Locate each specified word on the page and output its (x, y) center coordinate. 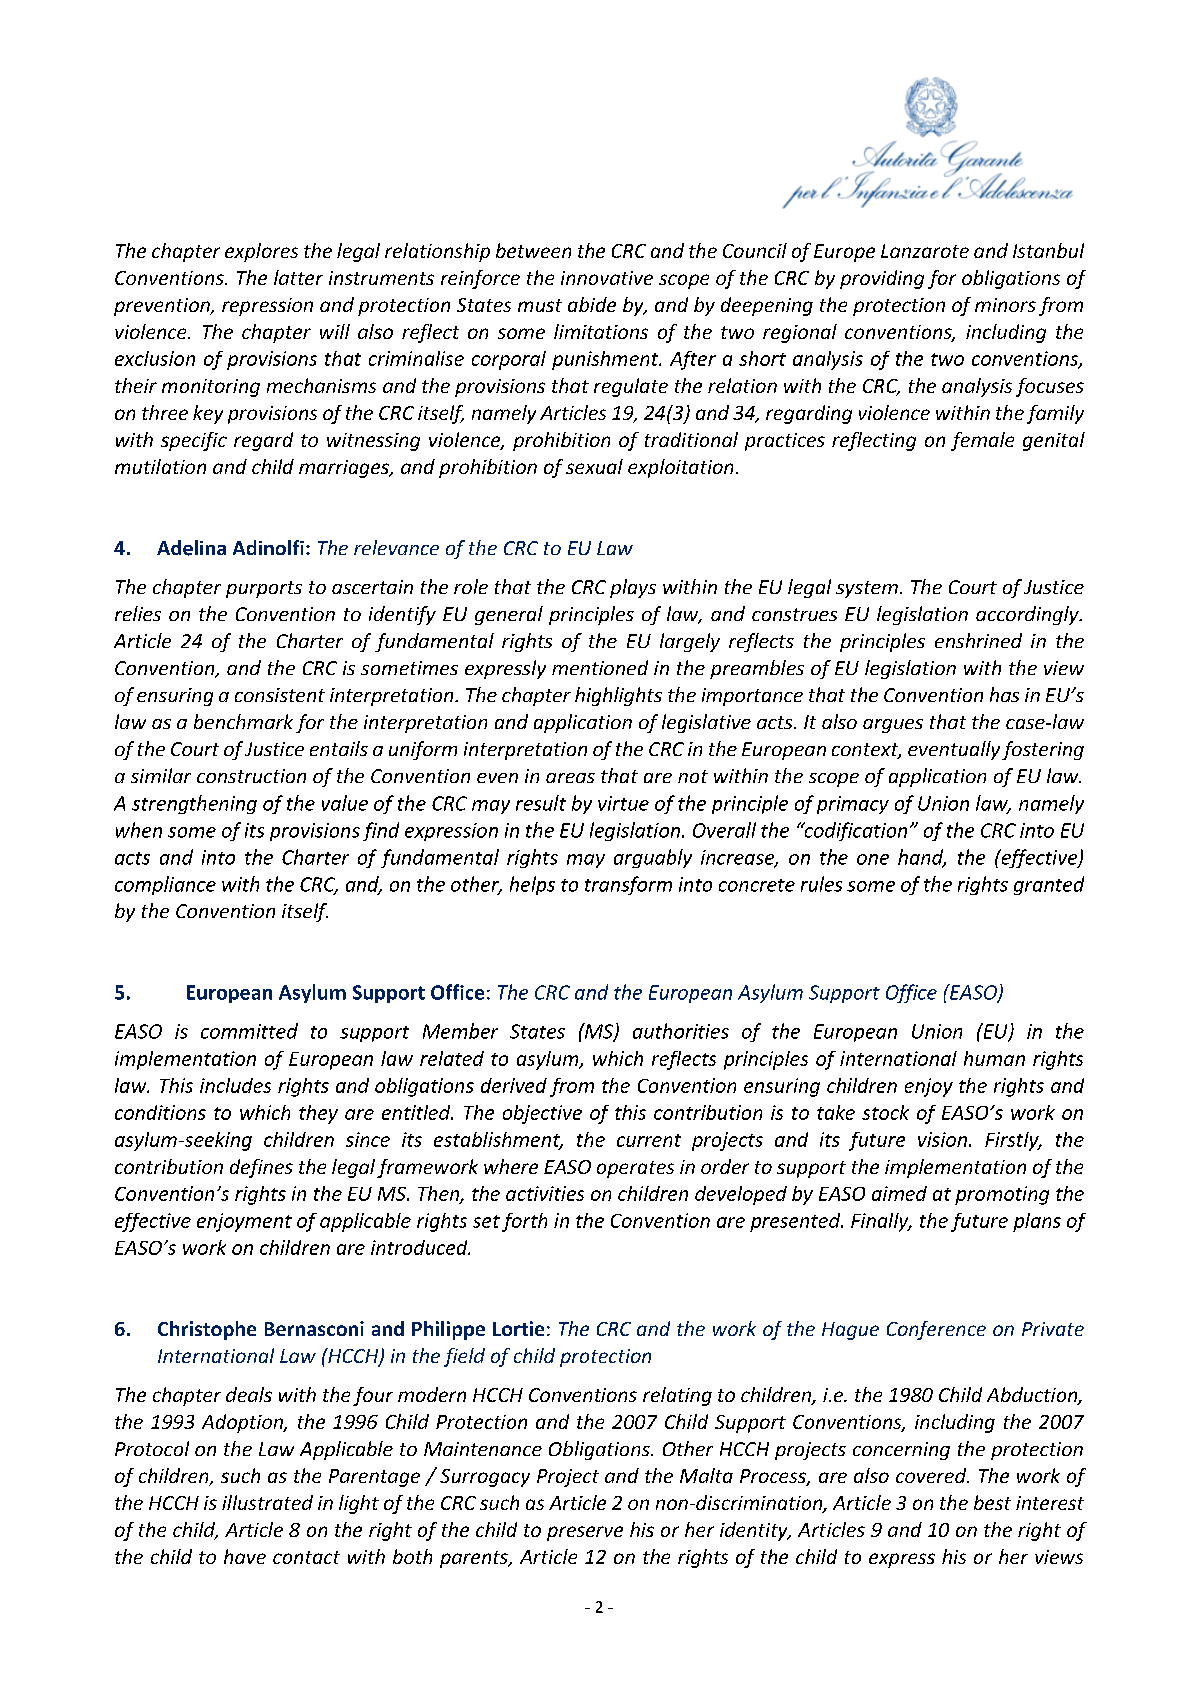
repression (267, 307)
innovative (607, 278)
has (1004, 694)
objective (542, 1114)
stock (885, 1112)
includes (235, 1085)
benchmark (243, 721)
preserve (585, 1533)
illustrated (267, 1502)
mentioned (600, 667)
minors (1005, 305)
